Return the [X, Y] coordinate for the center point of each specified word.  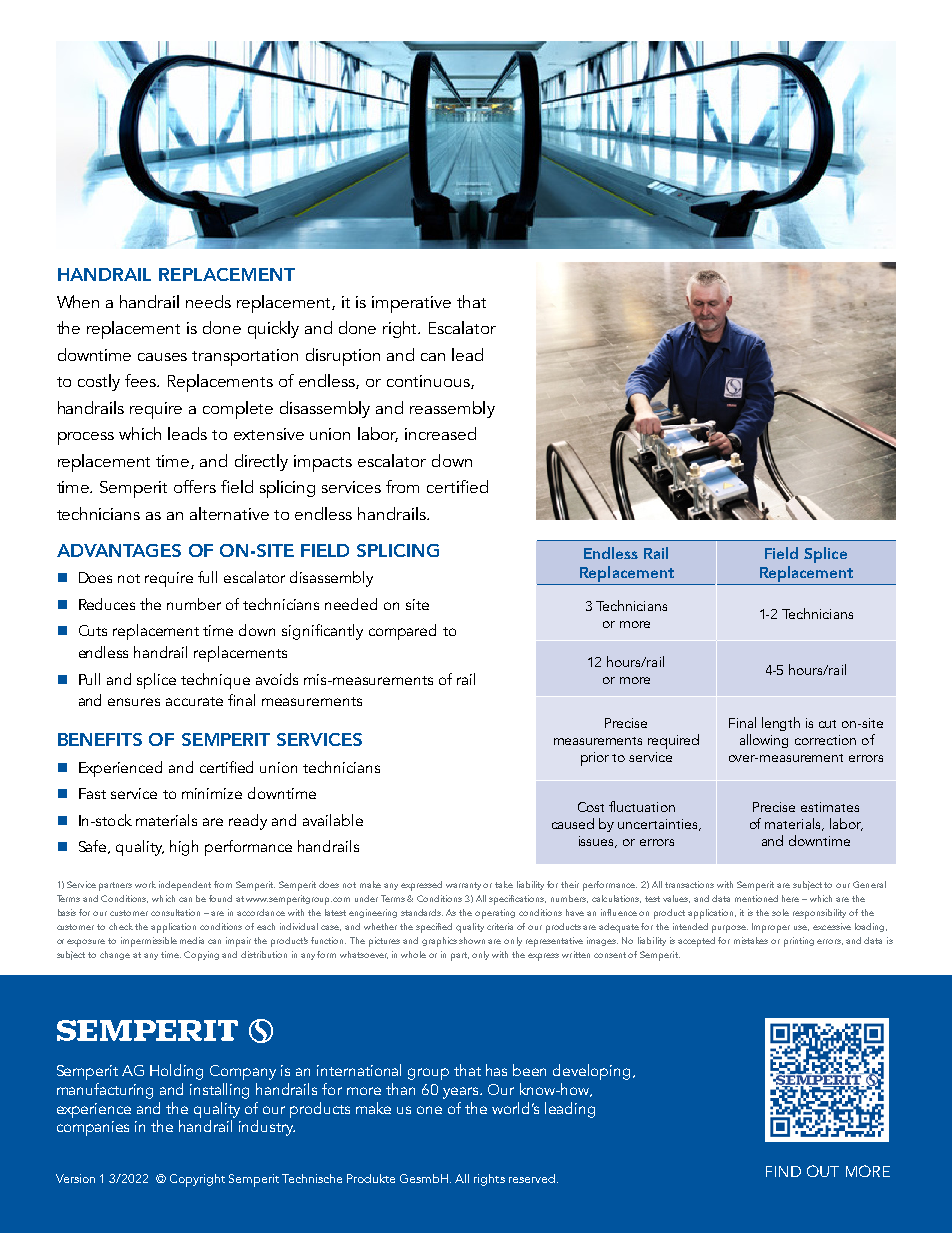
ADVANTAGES [119, 550]
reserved [533, 1178]
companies [93, 1128]
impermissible [149, 942]
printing [799, 942]
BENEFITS [100, 739]
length [781, 724]
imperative [411, 304]
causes [162, 357]
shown [472, 940]
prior [595, 759]
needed [351, 604]
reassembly [452, 409]
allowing [764, 741]
